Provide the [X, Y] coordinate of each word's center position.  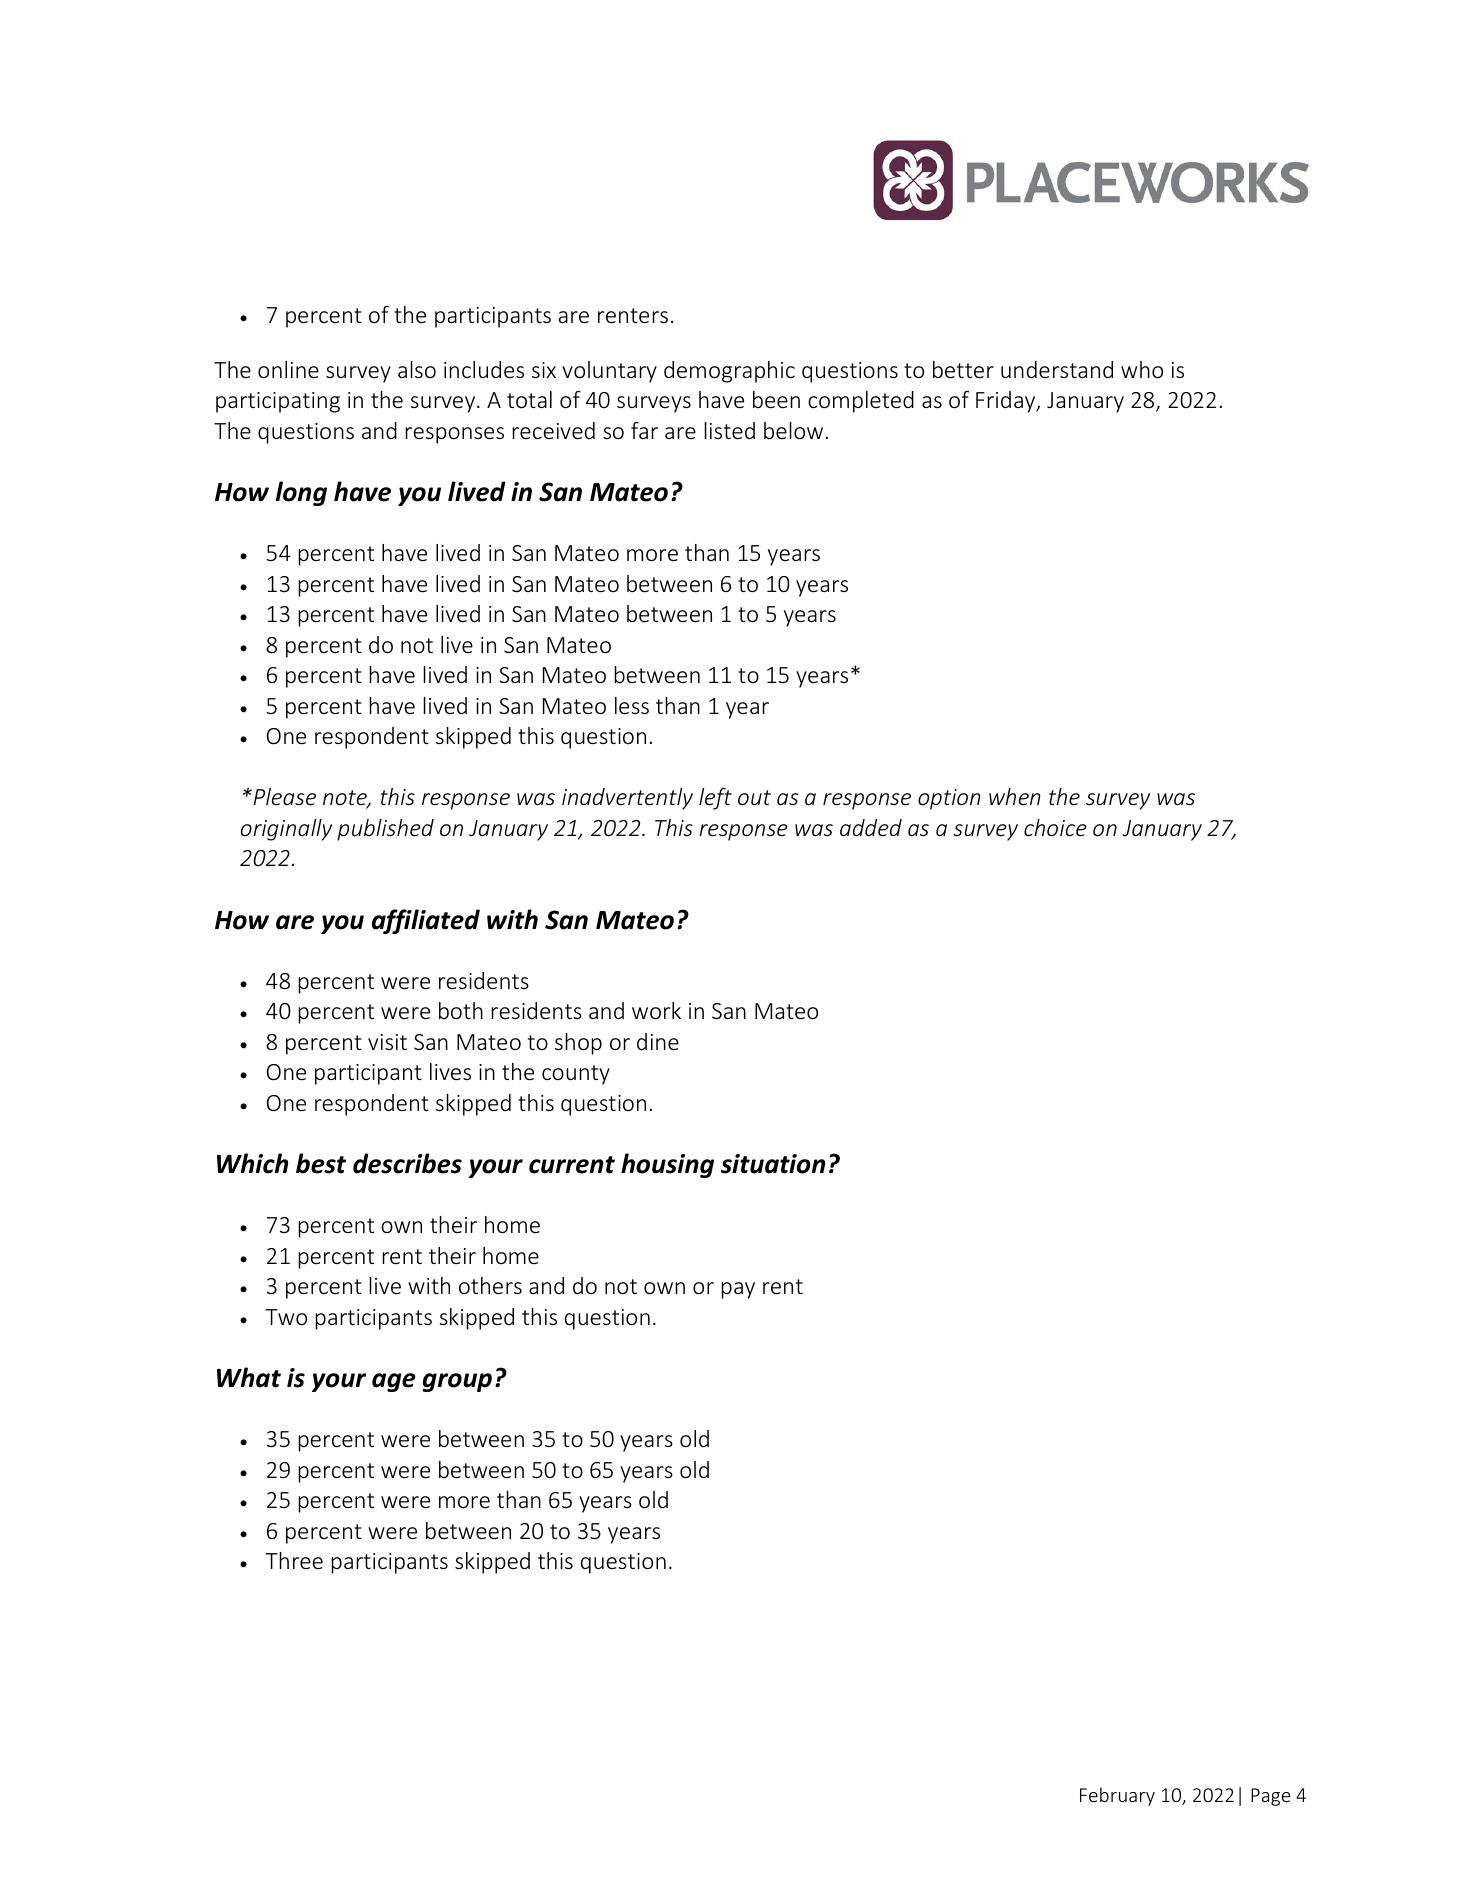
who [1142, 369]
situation [773, 1164]
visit [387, 1042]
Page [1270, 1797]
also [417, 369]
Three [294, 1560]
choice [1055, 827]
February [1117, 1796]
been [776, 399]
